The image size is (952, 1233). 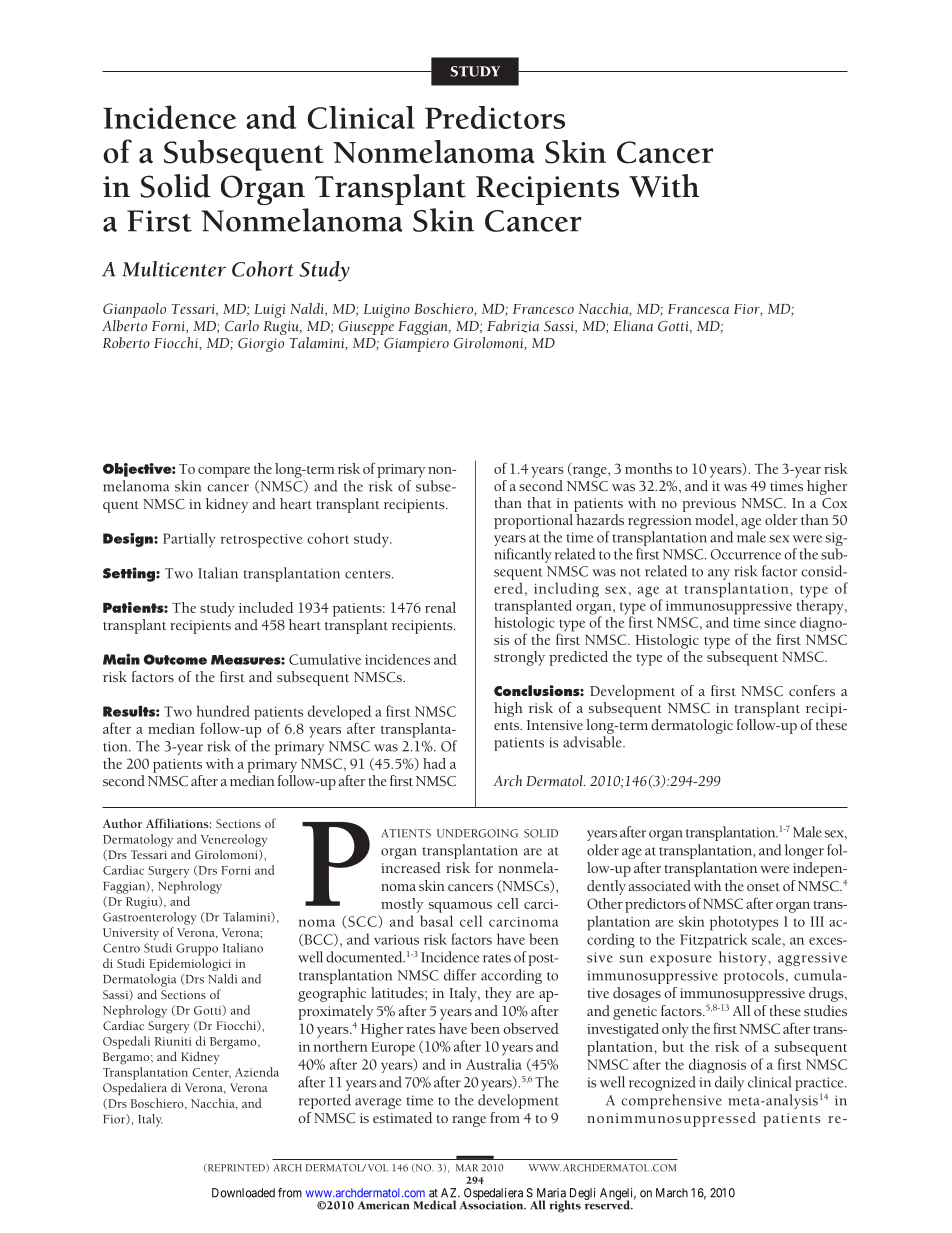 What do you see at coordinates (332, 994) in the page?
I see `geographic` at bounding box center [332, 994].
